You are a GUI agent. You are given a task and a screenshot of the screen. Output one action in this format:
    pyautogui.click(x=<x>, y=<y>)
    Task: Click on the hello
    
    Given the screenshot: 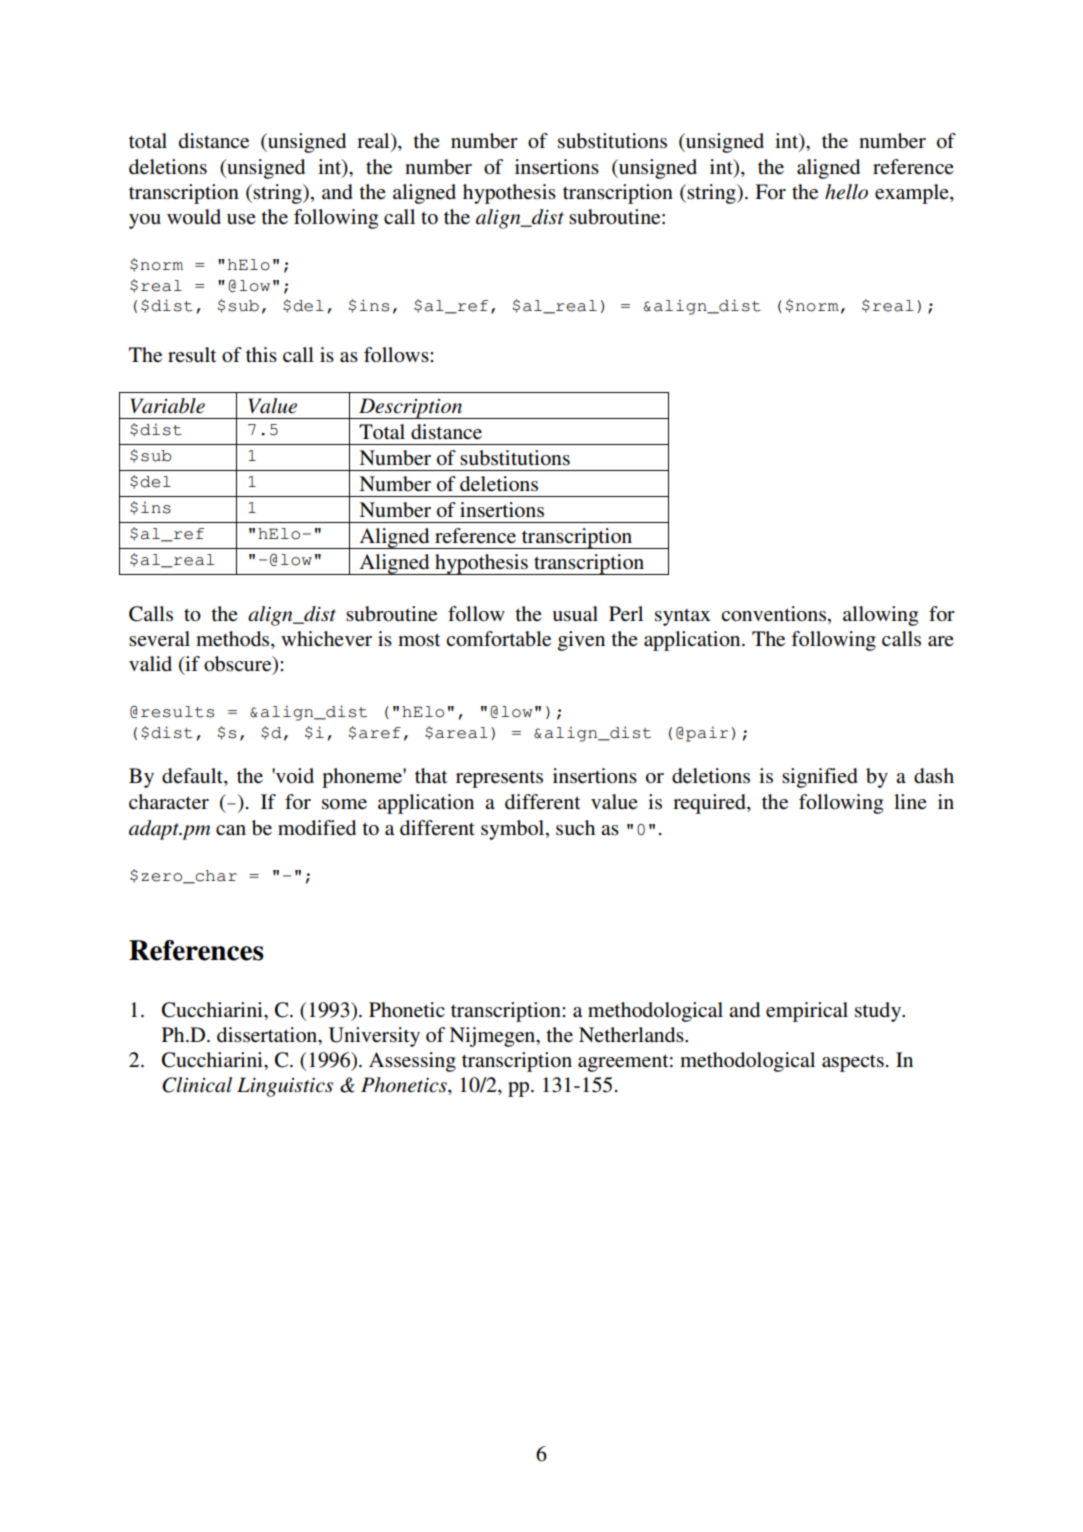 What is the action you would take?
    pyautogui.click(x=846, y=192)
